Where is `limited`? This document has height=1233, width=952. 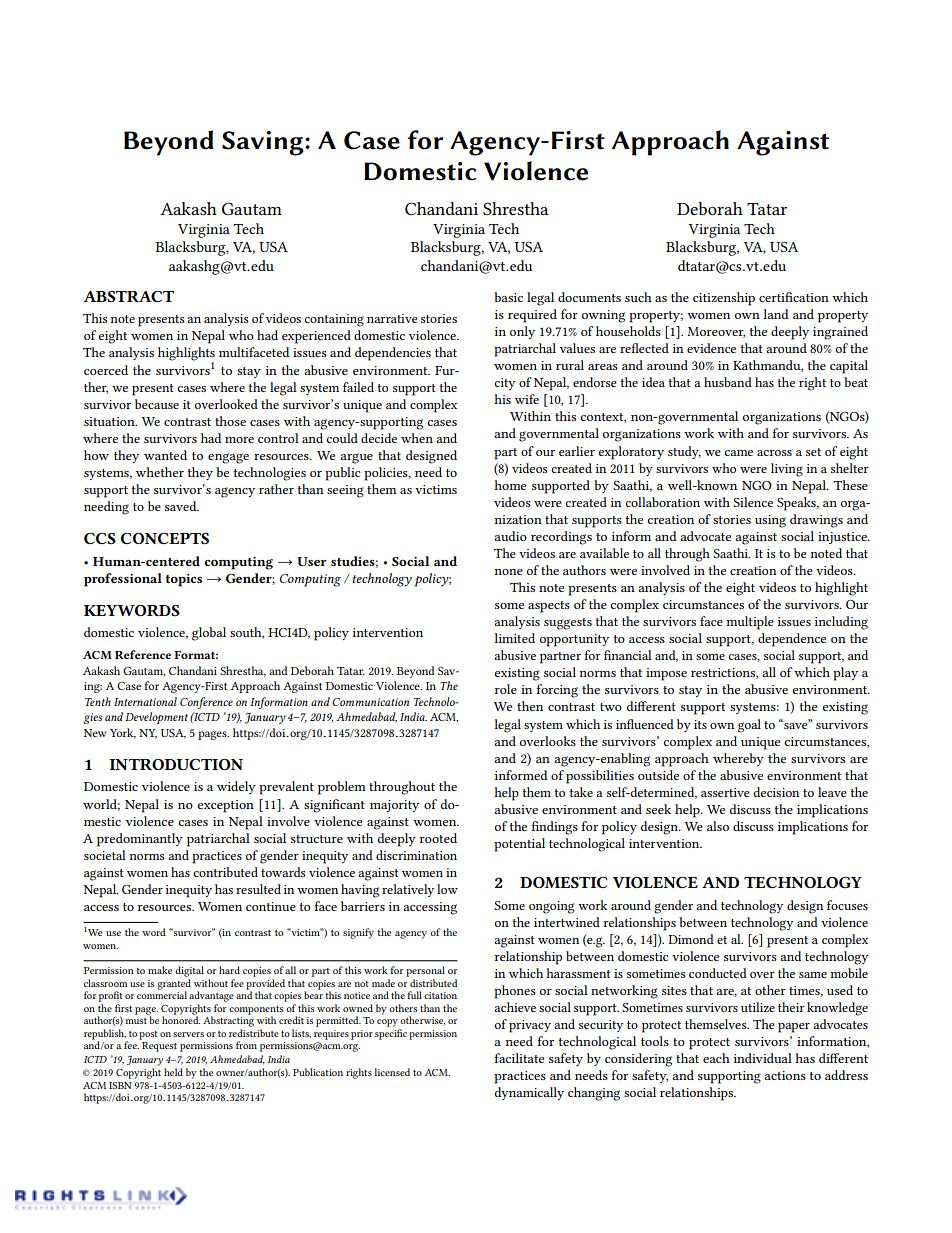 limited is located at coordinates (514, 638).
